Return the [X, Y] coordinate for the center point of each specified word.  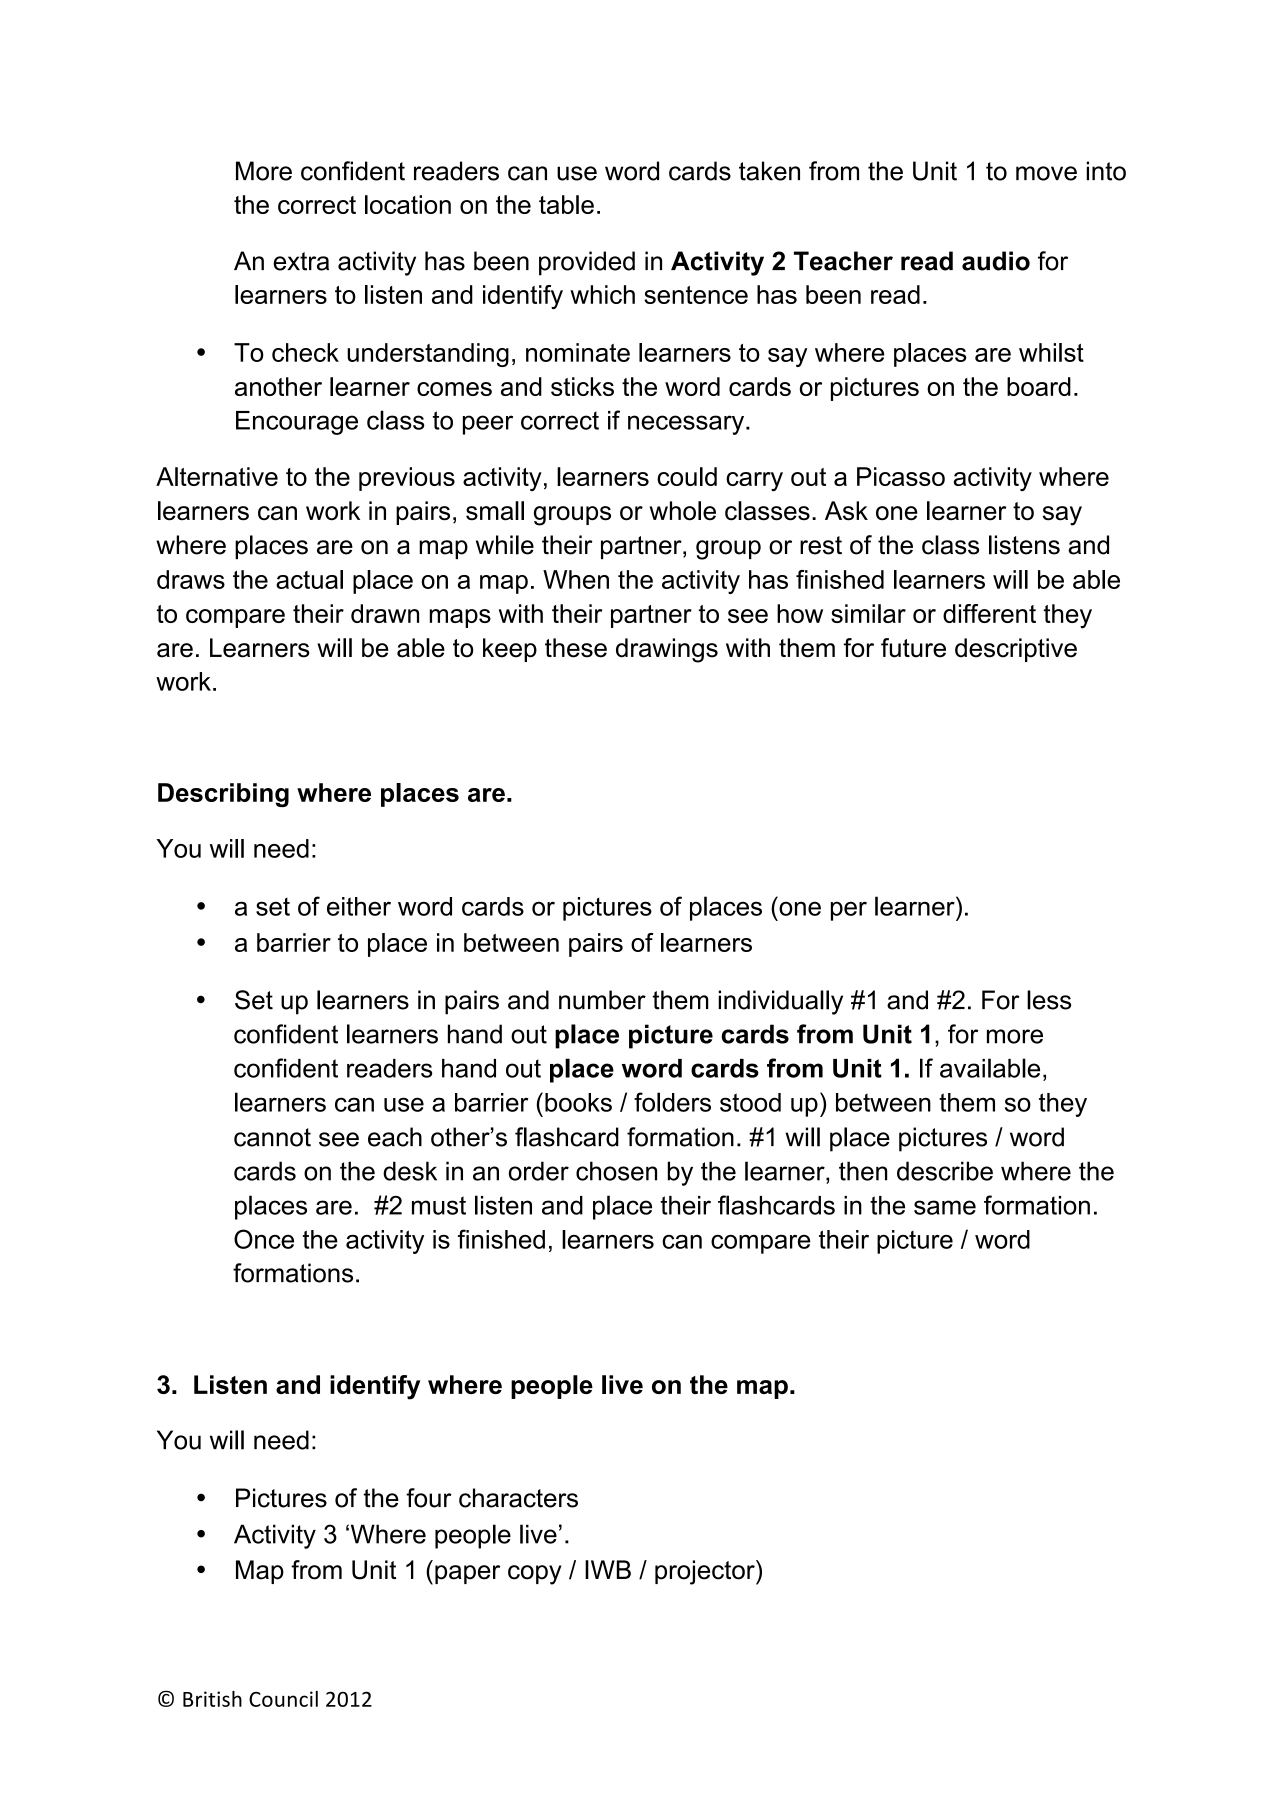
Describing [223, 795]
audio [996, 261]
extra [301, 261]
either [359, 906]
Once [264, 1239]
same [945, 1207]
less [1049, 1000]
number [602, 1000]
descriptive [1016, 650]
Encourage [297, 423]
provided [587, 263]
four [429, 1498]
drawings [667, 650]
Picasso [901, 476]
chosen [616, 1171]
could [687, 476]
